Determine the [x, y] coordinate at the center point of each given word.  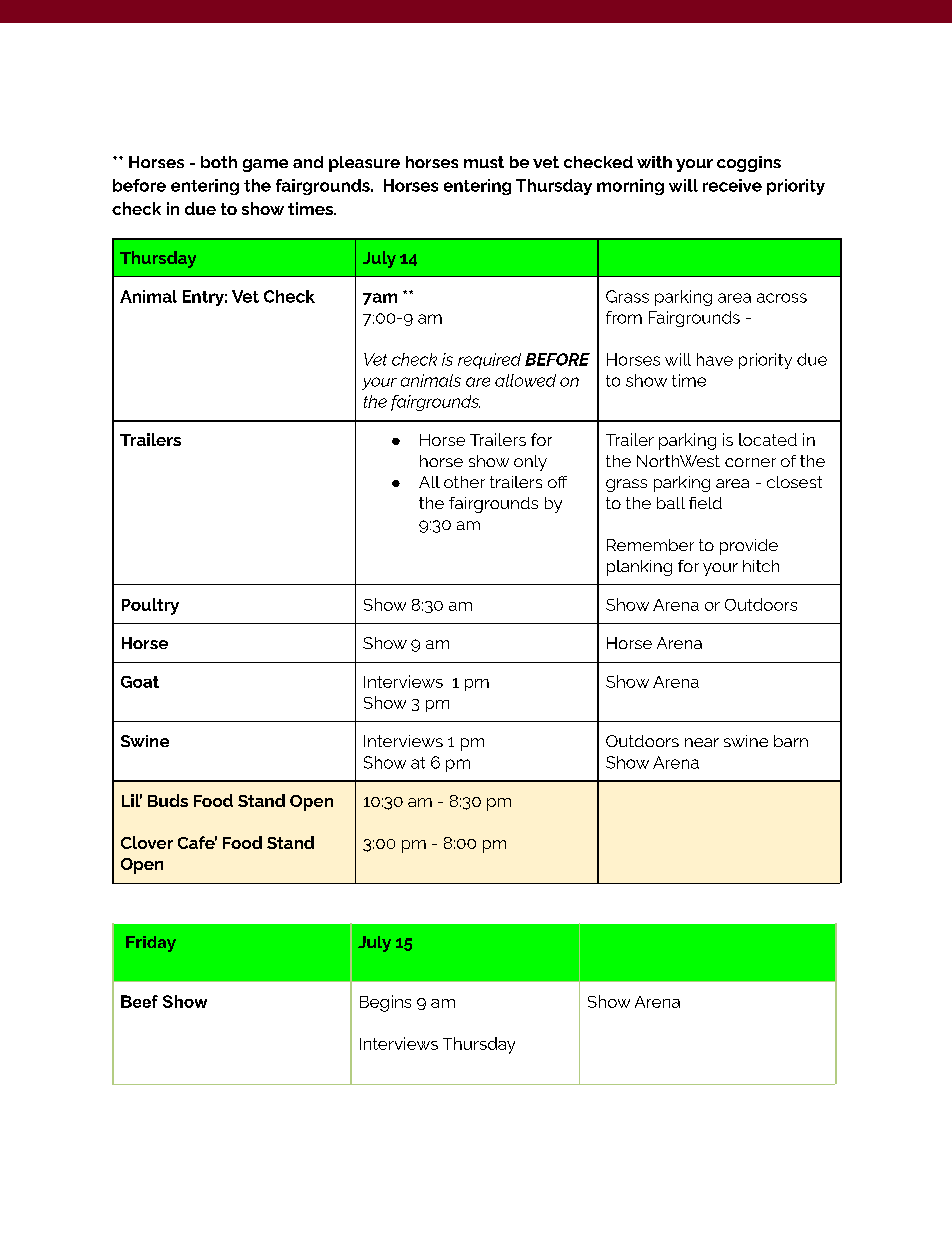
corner [750, 462]
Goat [140, 682]
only [530, 463]
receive [732, 185]
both [219, 162]
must [484, 162]
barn [791, 741]
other [464, 482]
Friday [151, 944]
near [702, 742]
